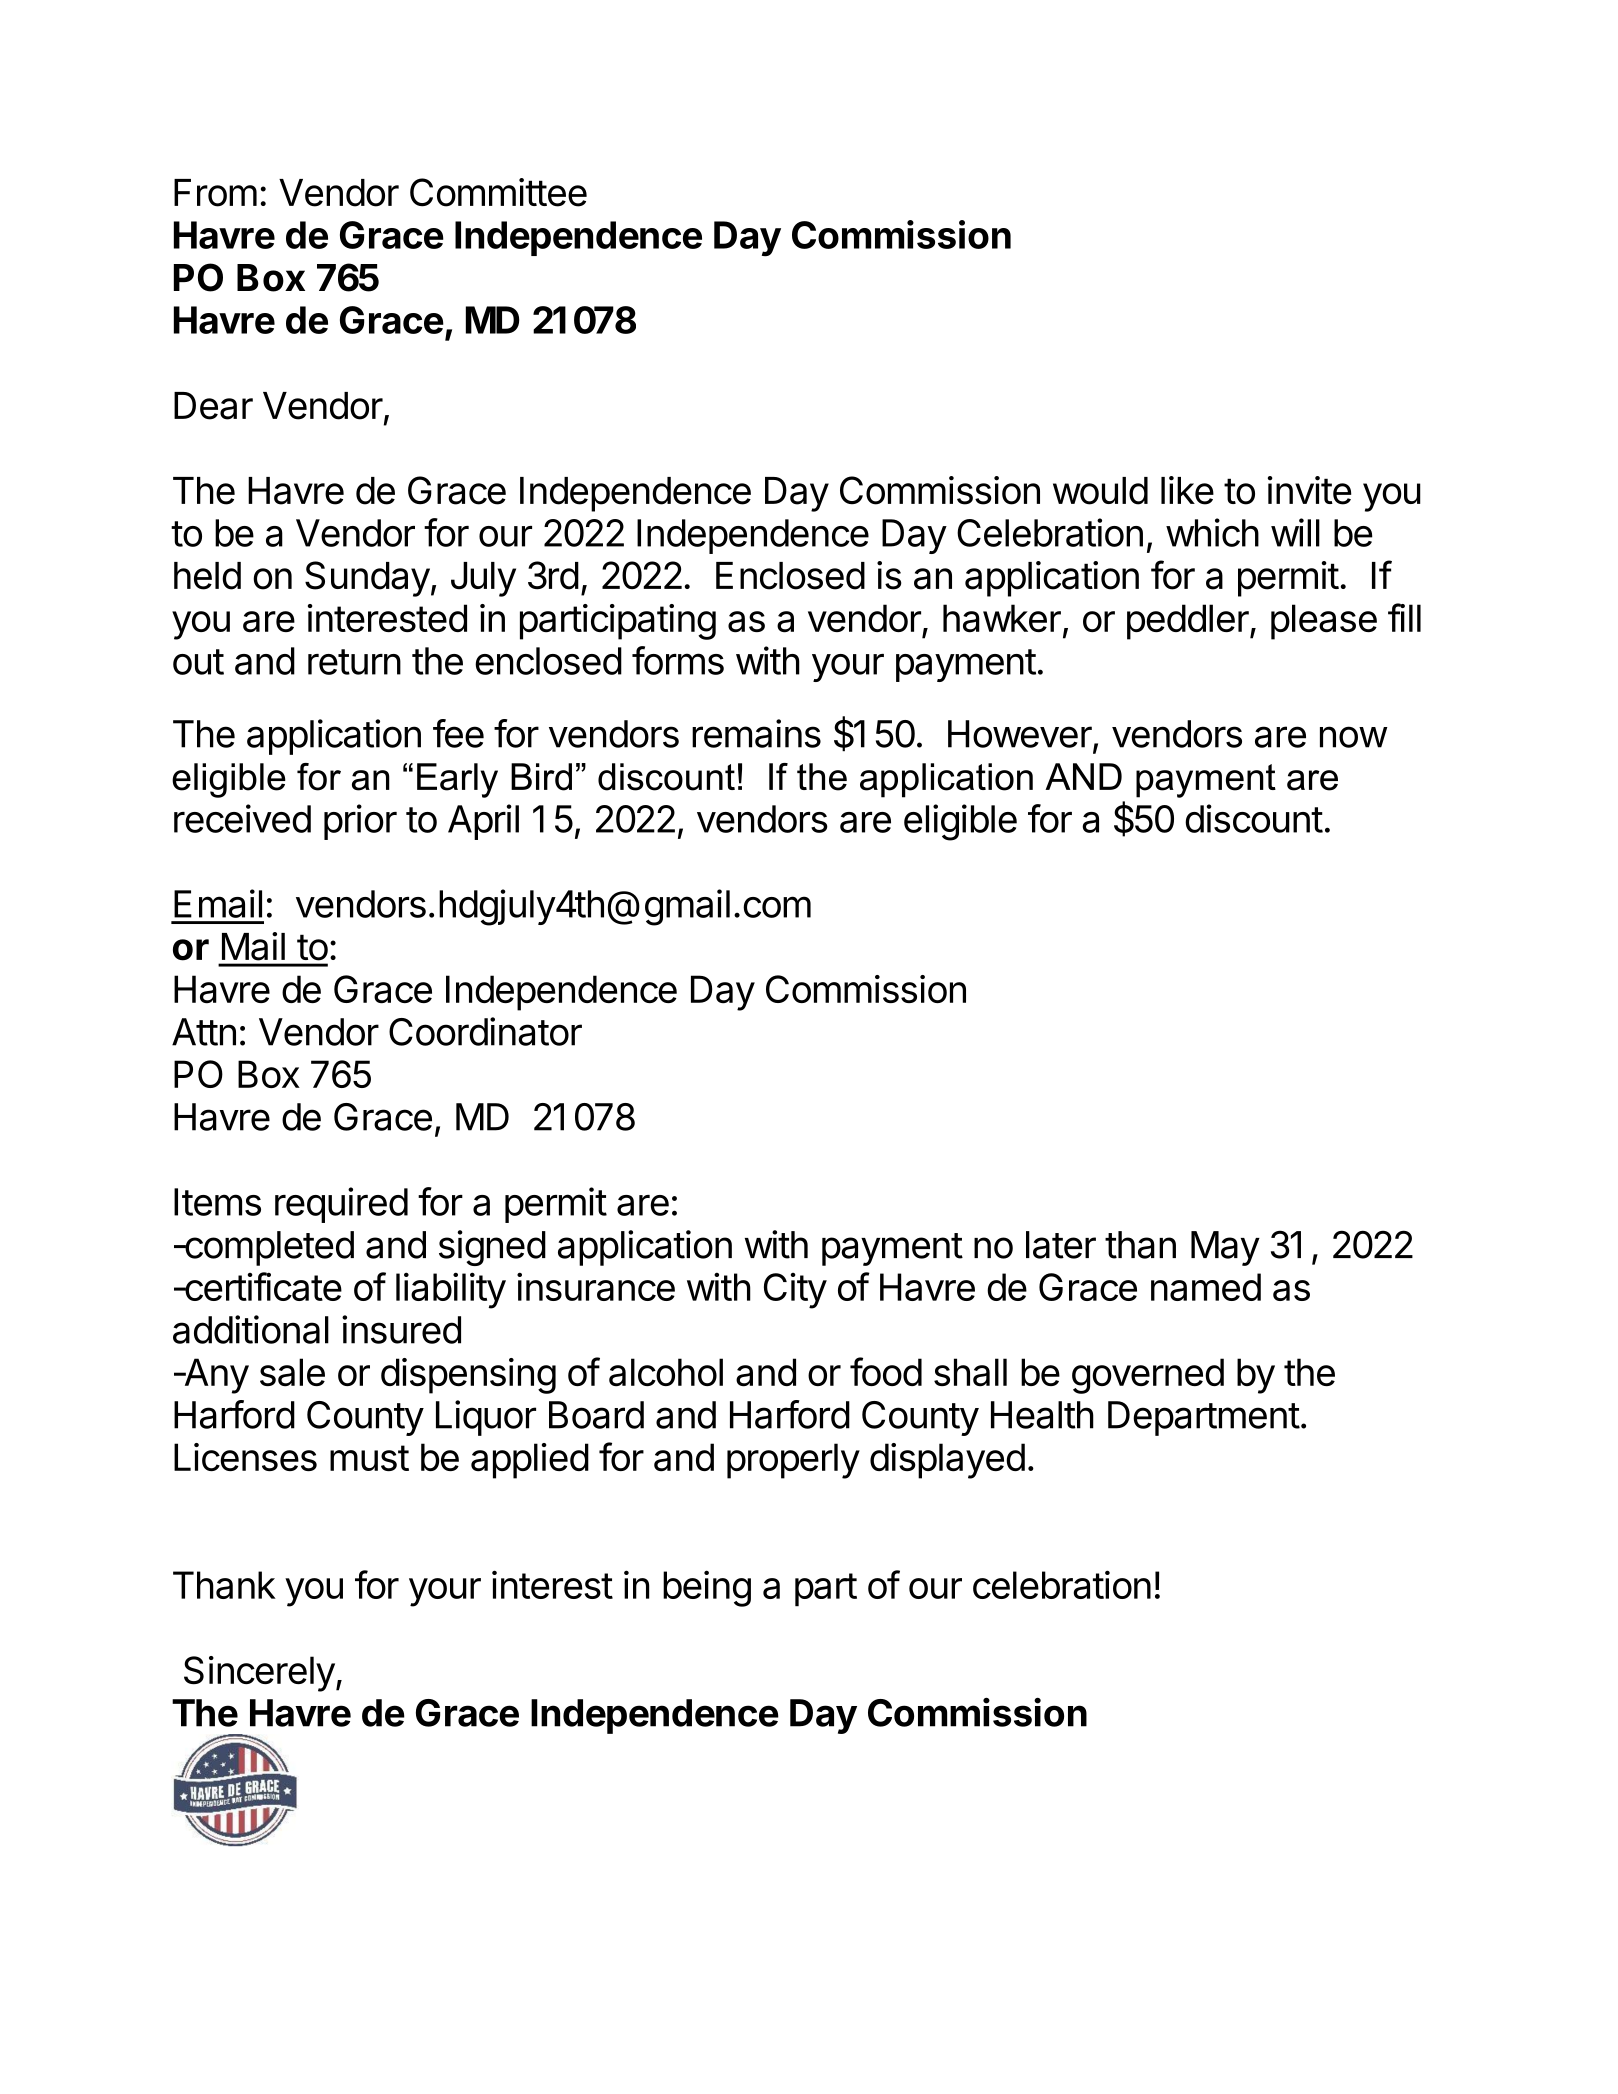 This screenshot has height=2094, width=1618. Describe the element at coordinates (1310, 490) in the screenshot. I see `invite` at that location.
